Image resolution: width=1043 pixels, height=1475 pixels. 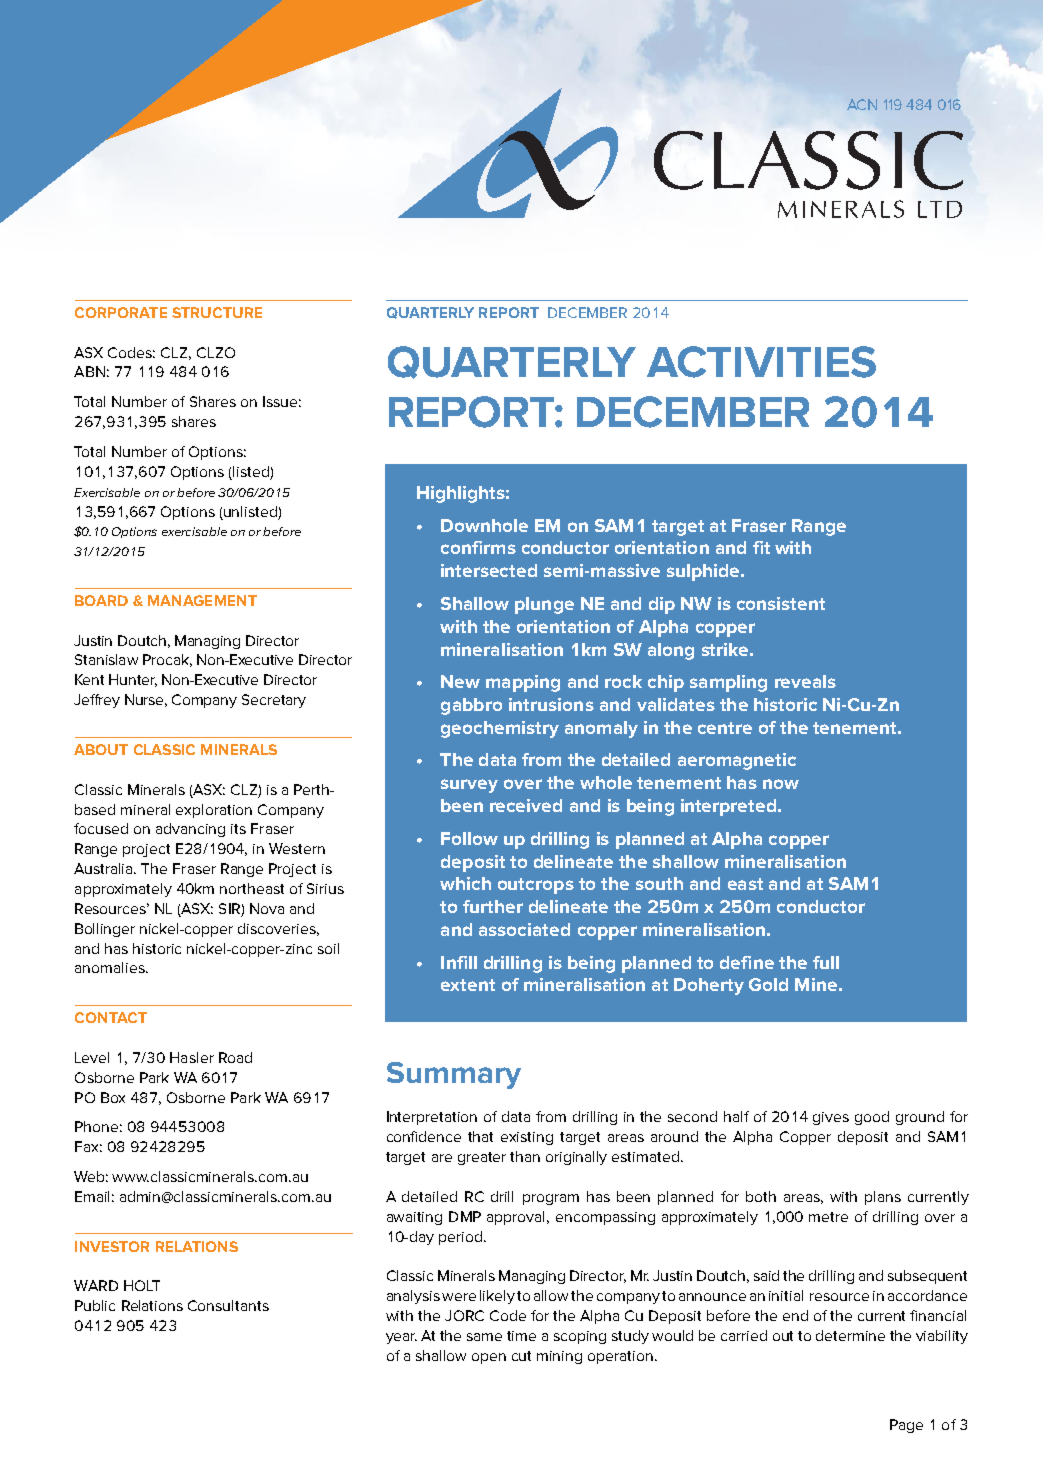 What do you see at coordinates (217, 312) in the screenshot?
I see `STRUCTURE` at bounding box center [217, 312].
